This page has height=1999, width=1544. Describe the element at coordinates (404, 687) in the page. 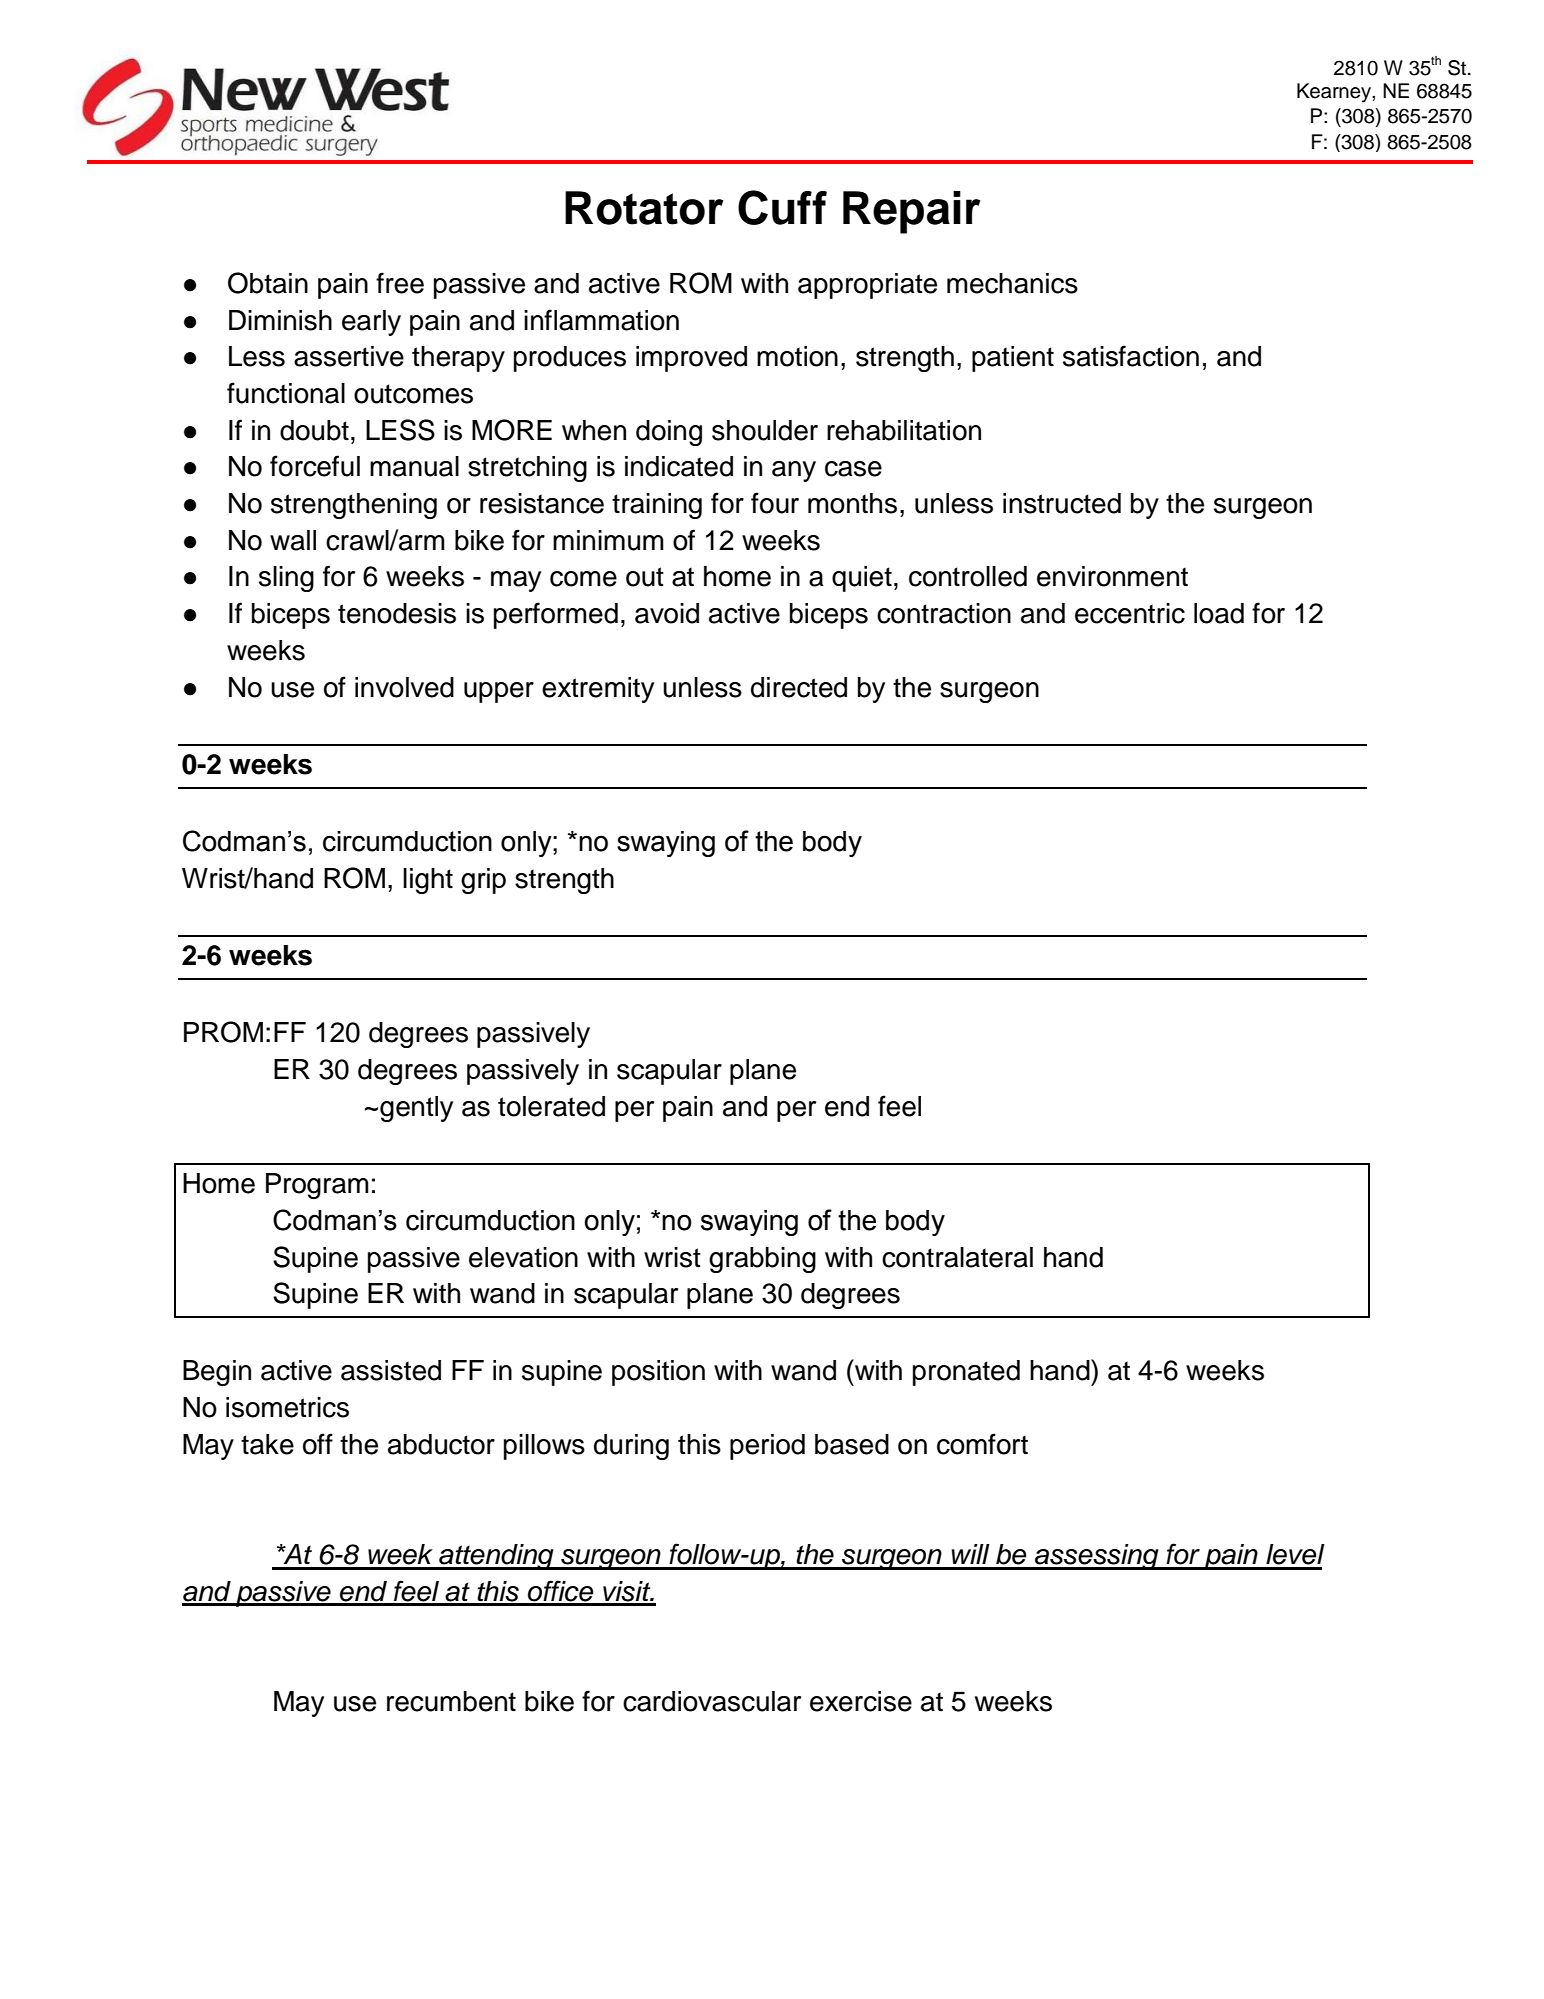

I see `involved` at that location.
